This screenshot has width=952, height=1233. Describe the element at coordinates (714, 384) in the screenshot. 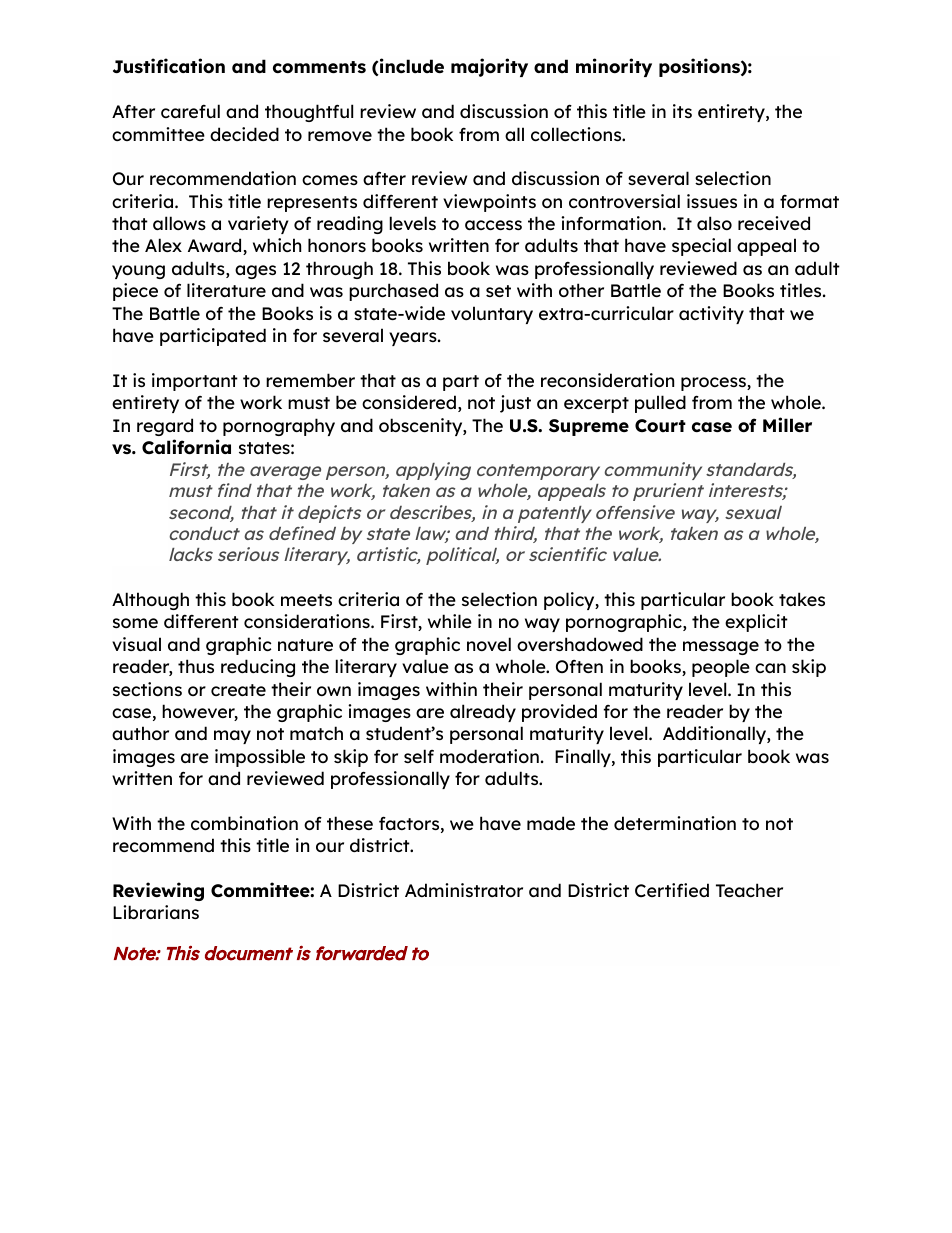

I see `process` at that location.
